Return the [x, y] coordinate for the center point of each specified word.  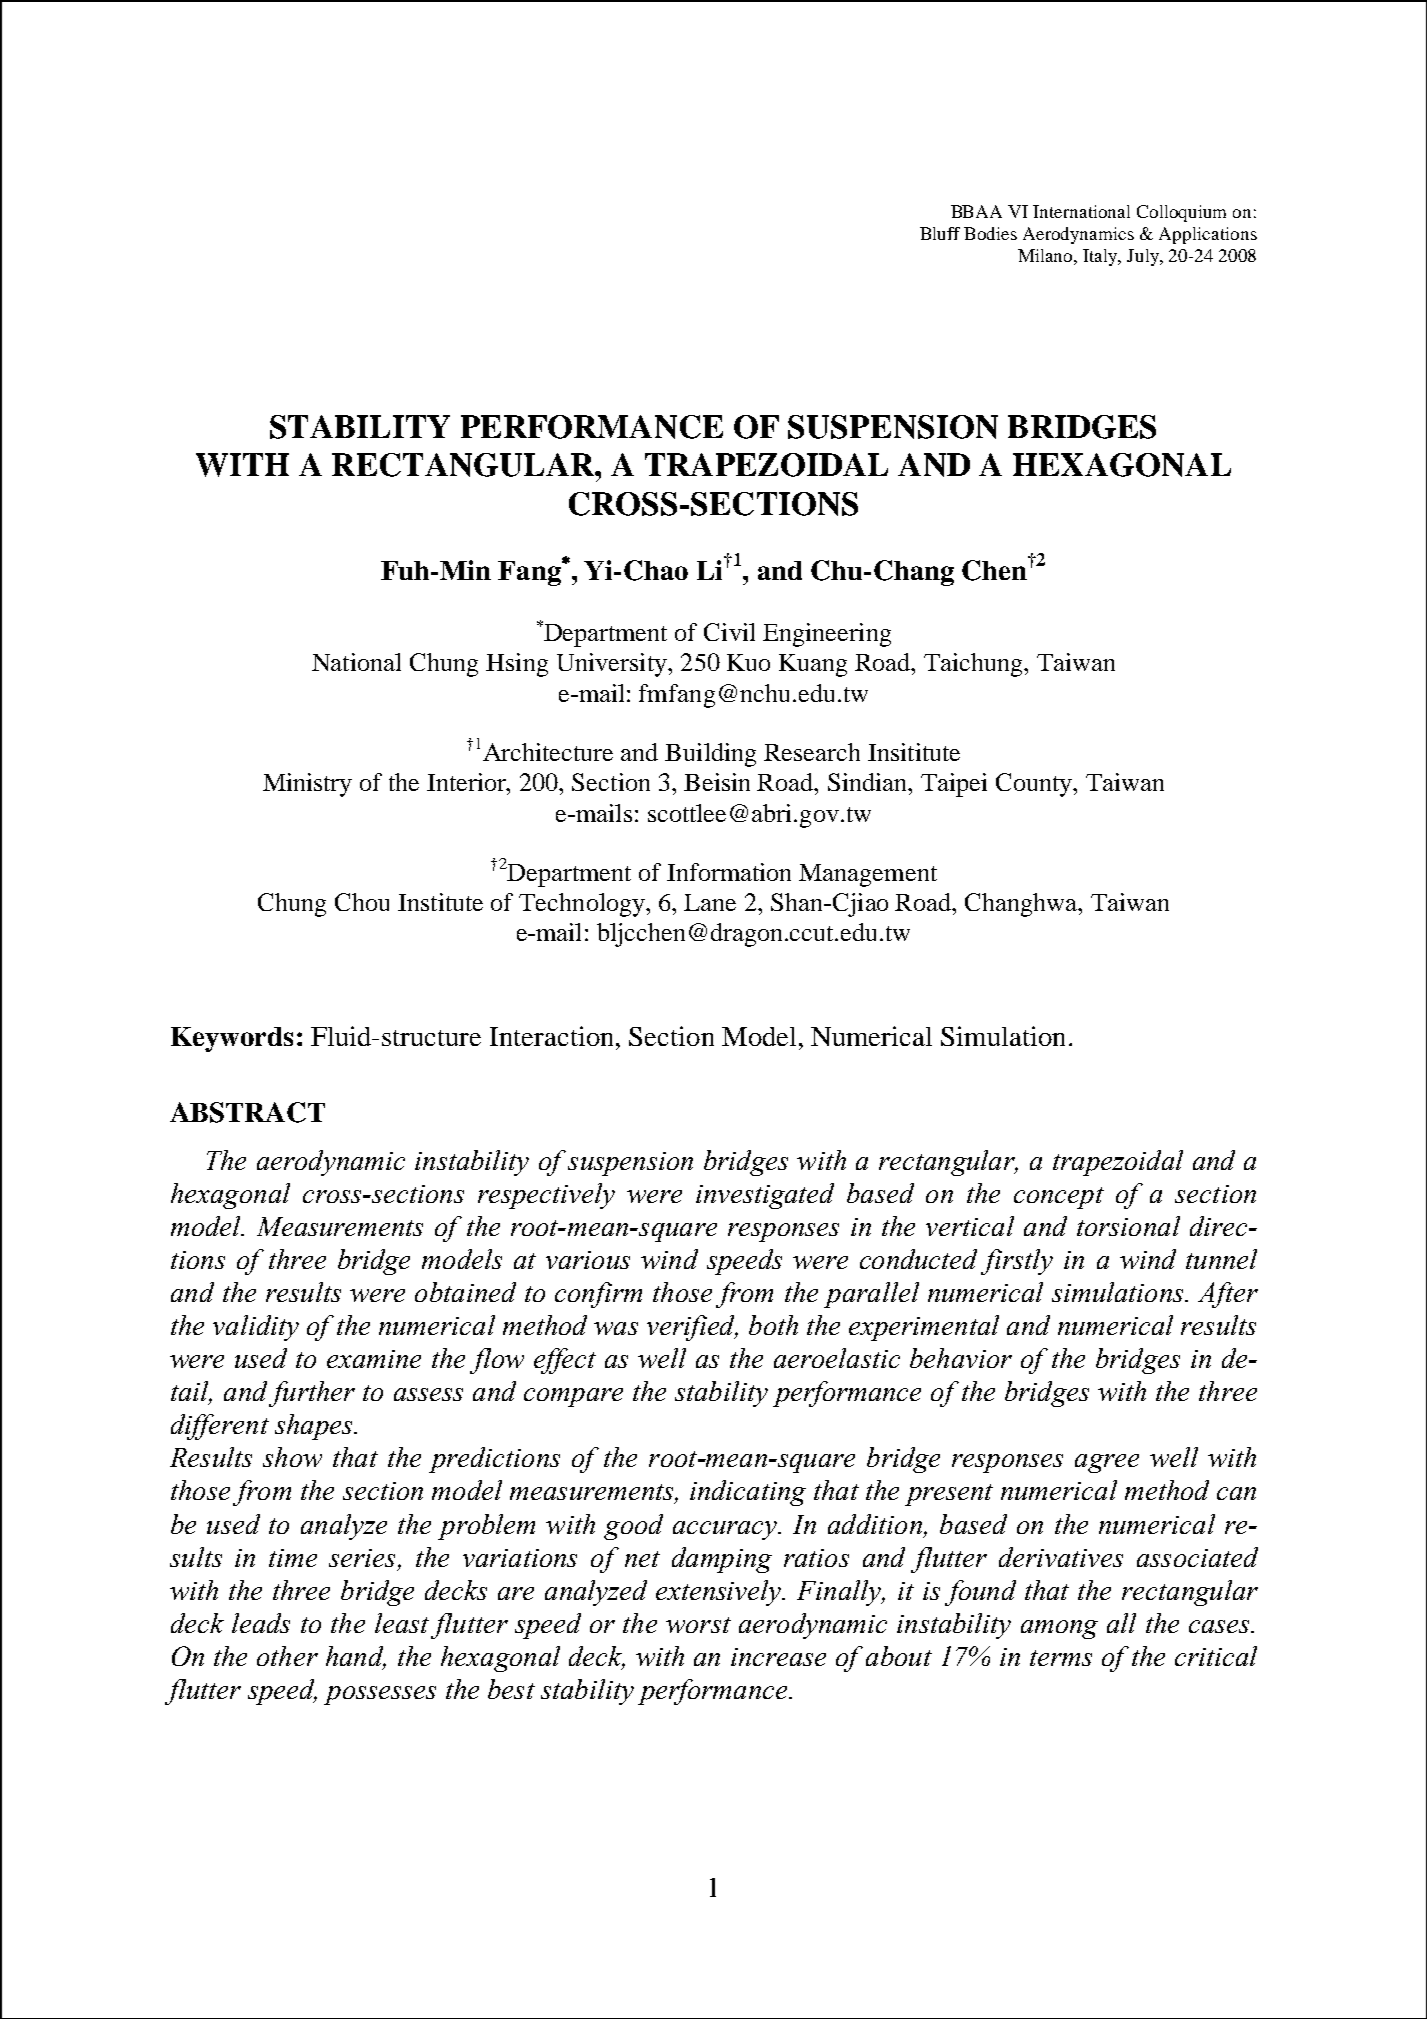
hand [356, 1657]
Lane [710, 902]
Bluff [940, 233]
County [1035, 785]
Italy [1101, 257]
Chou [362, 902]
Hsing [517, 665]
